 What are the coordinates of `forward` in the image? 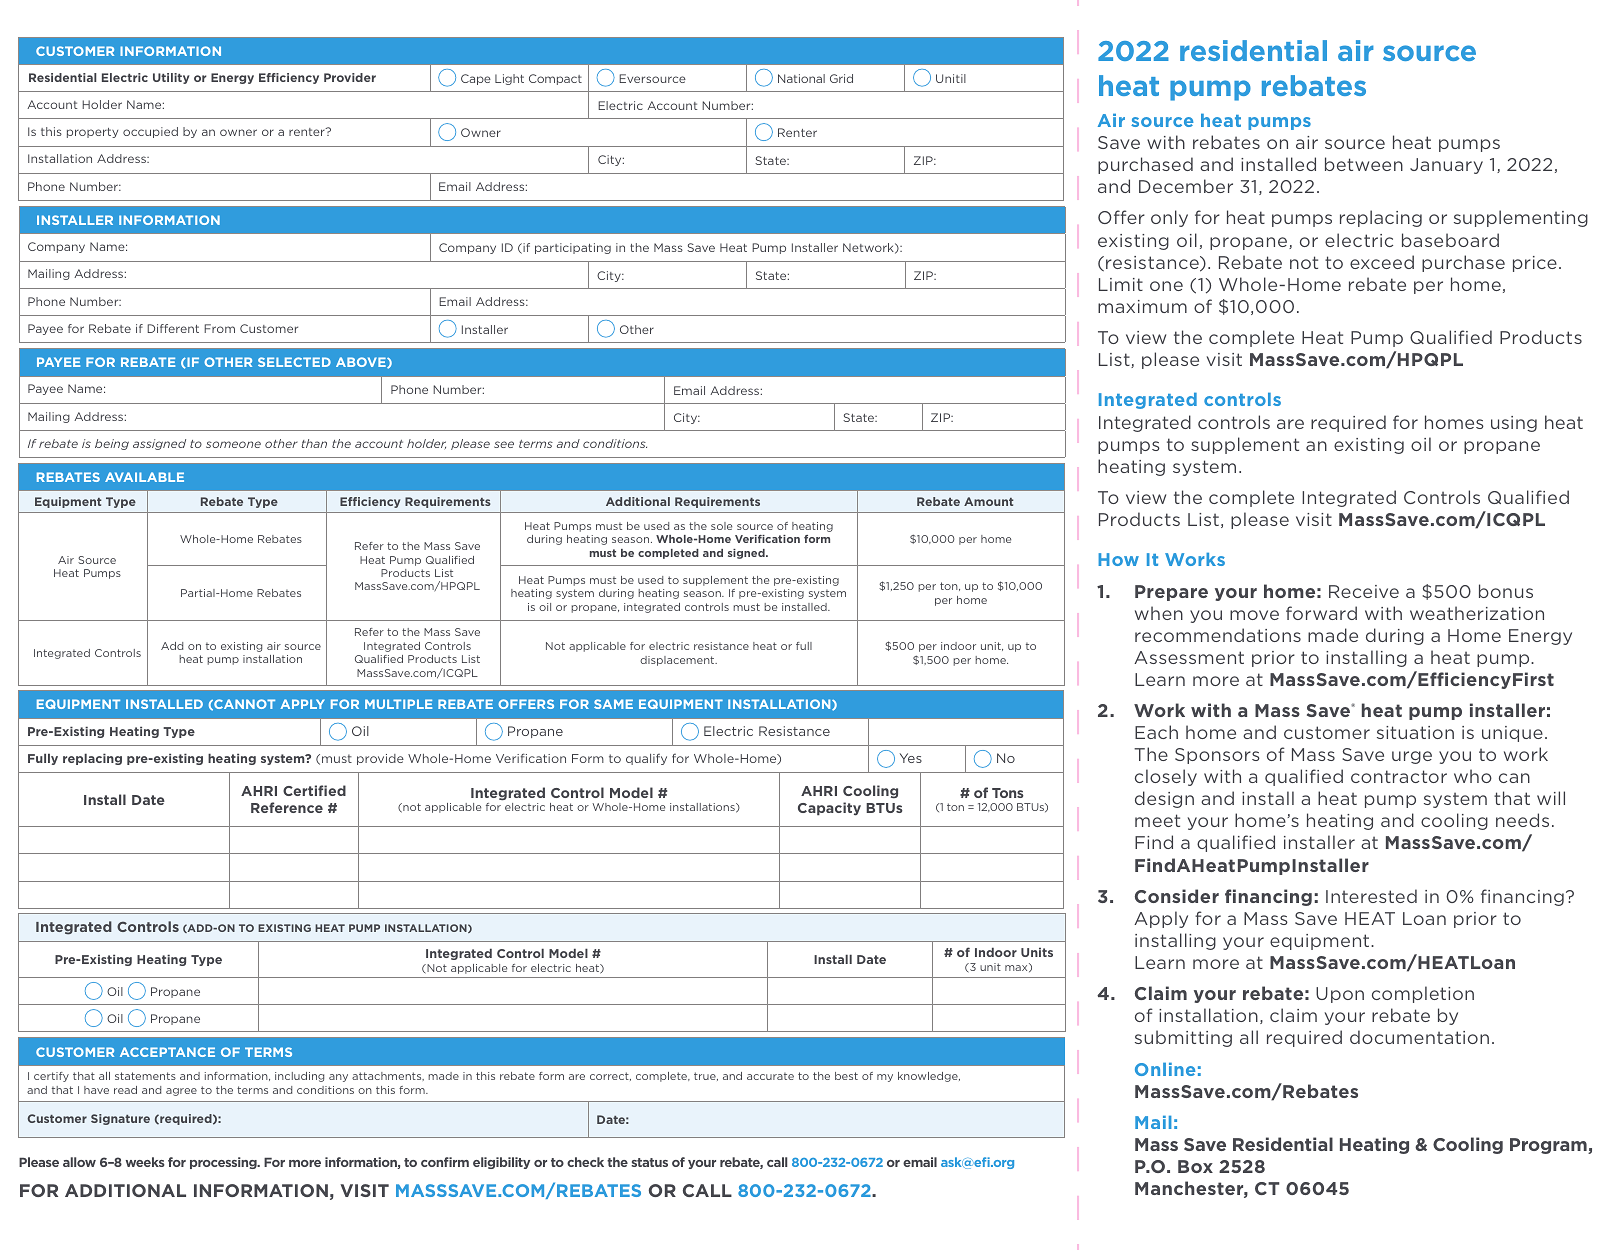 It's located at (1321, 613).
